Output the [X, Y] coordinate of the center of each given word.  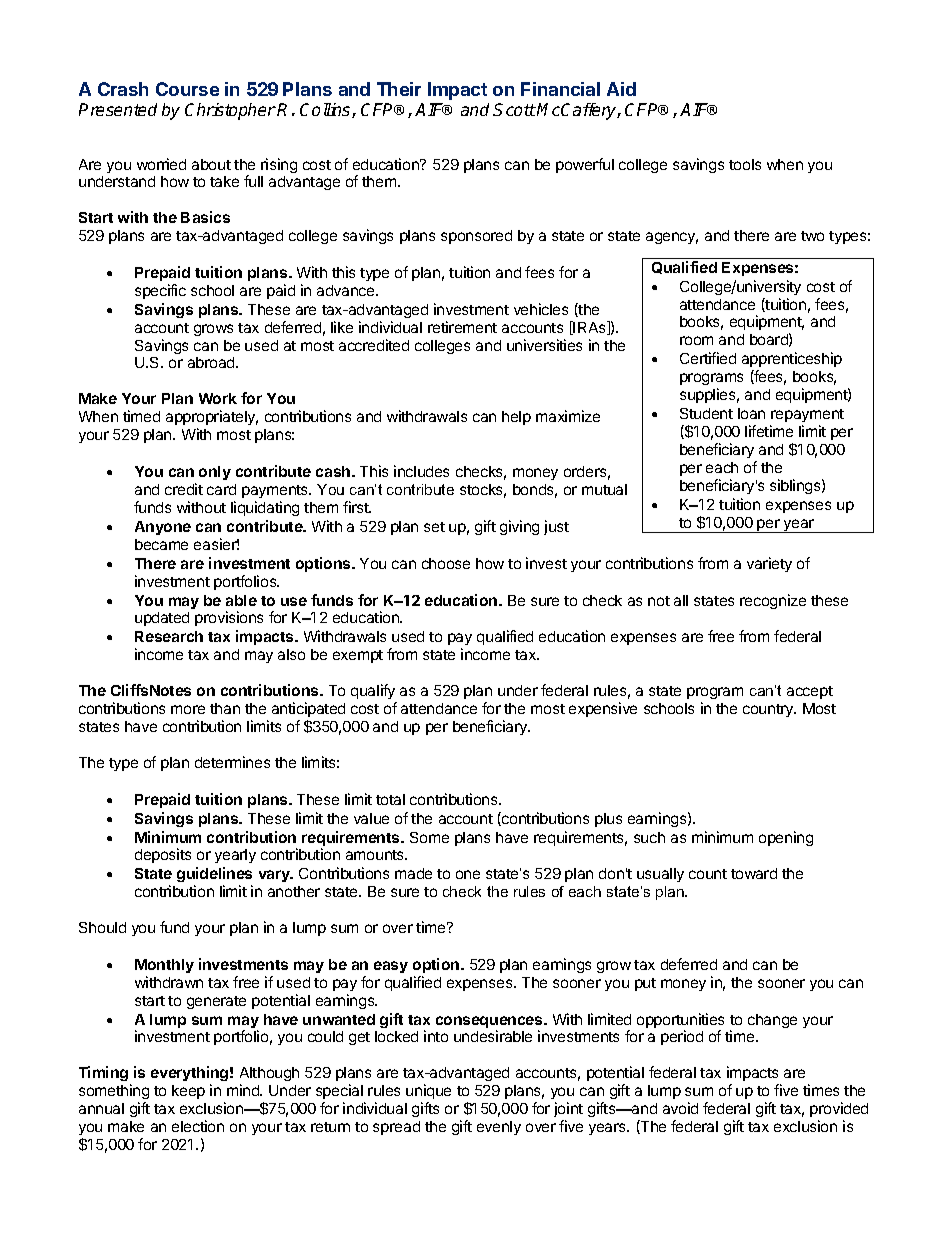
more [188, 709]
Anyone [163, 528]
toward [754, 873]
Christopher [230, 111]
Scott [514, 109]
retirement [462, 327]
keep [188, 1092]
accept [810, 692]
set [434, 527]
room [696, 340]
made [413, 873]
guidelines [214, 876]
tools [745, 164]
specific [160, 291]
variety [769, 564]
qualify [373, 691]
